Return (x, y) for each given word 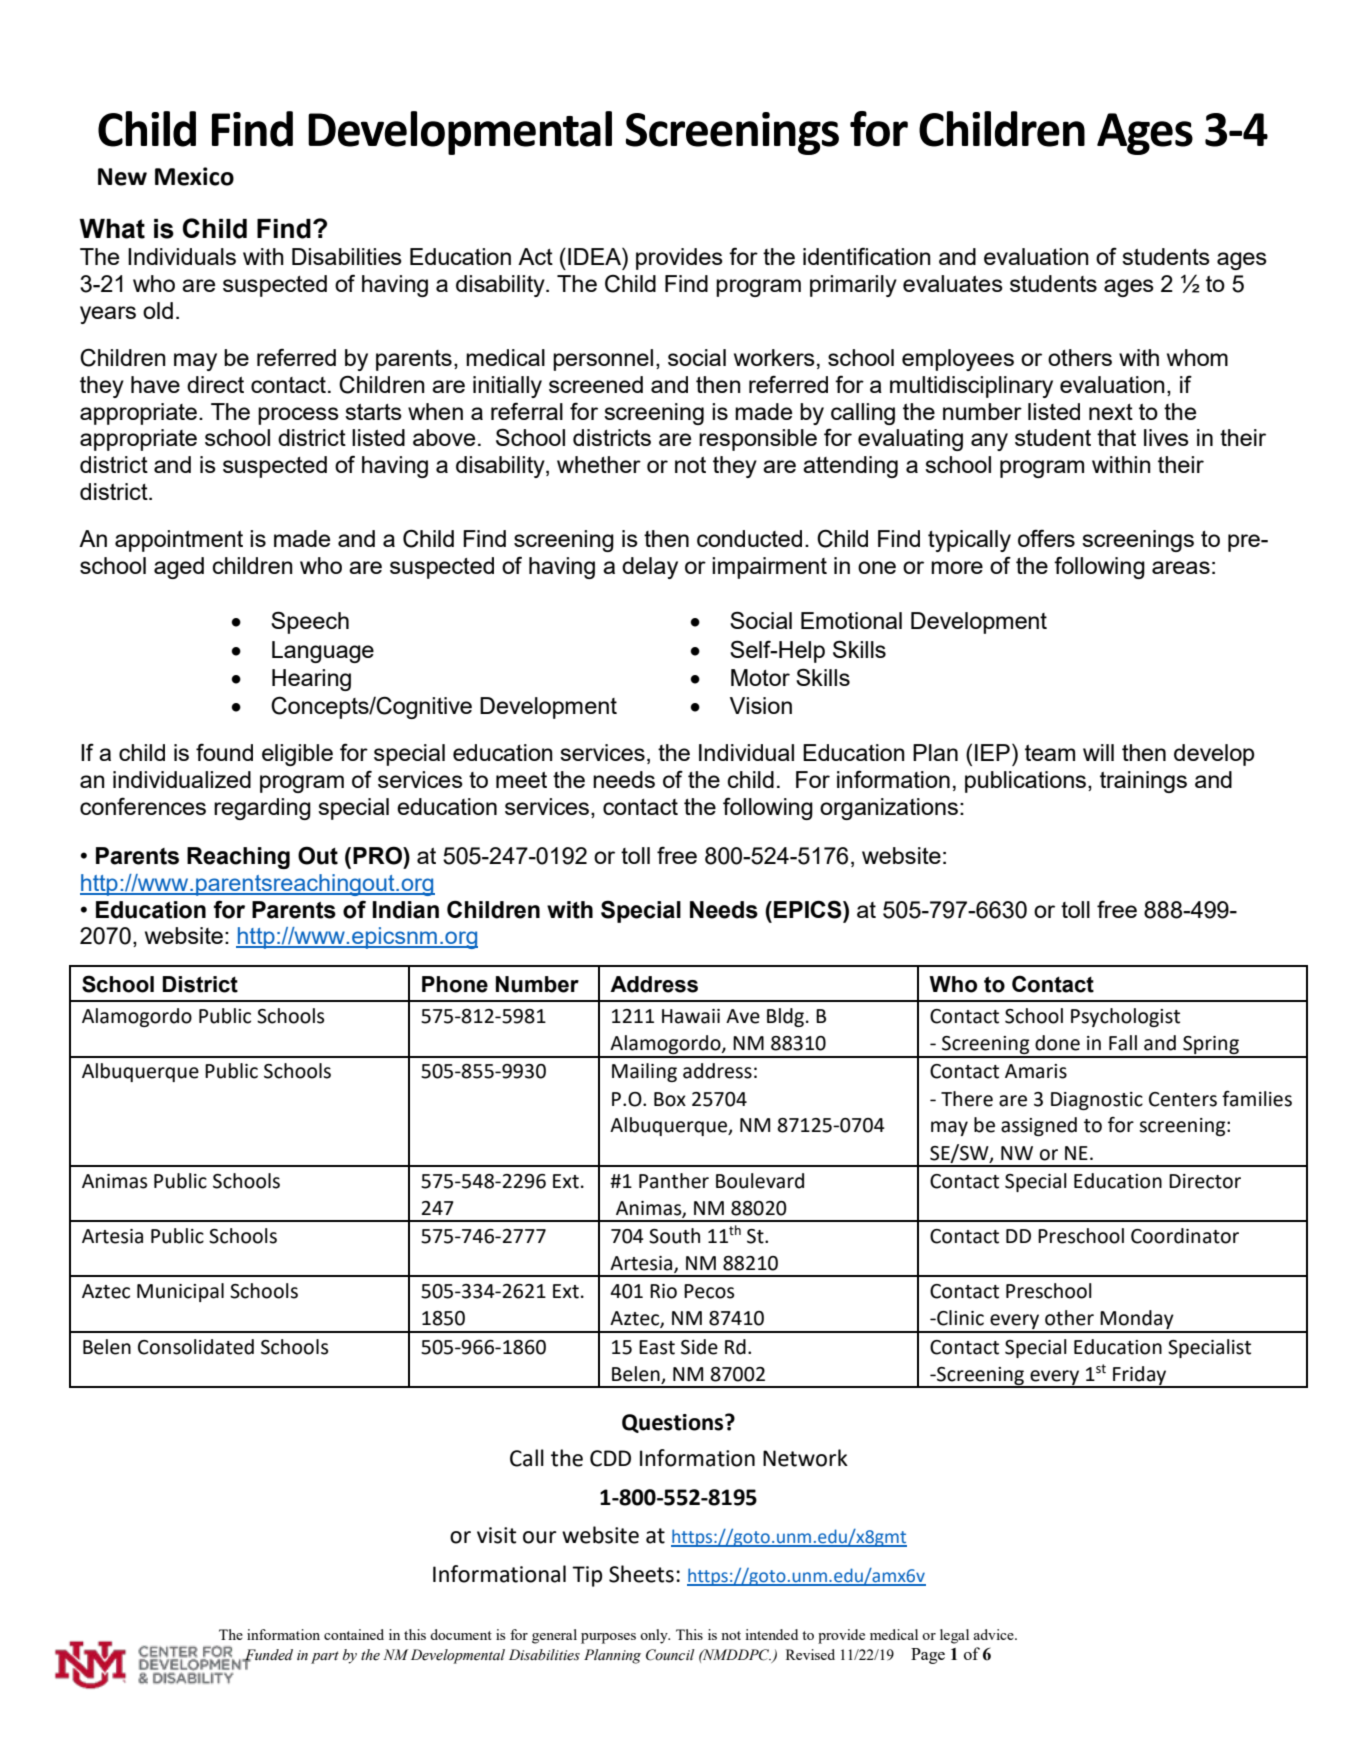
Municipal (180, 1292)
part (325, 1657)
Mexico (194, 176)
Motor (760, 677)
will (1098, 752)
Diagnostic (1097, 1101)
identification (867, 256)
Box (670, 1099)
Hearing (311, 680)
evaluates (953, 283)
